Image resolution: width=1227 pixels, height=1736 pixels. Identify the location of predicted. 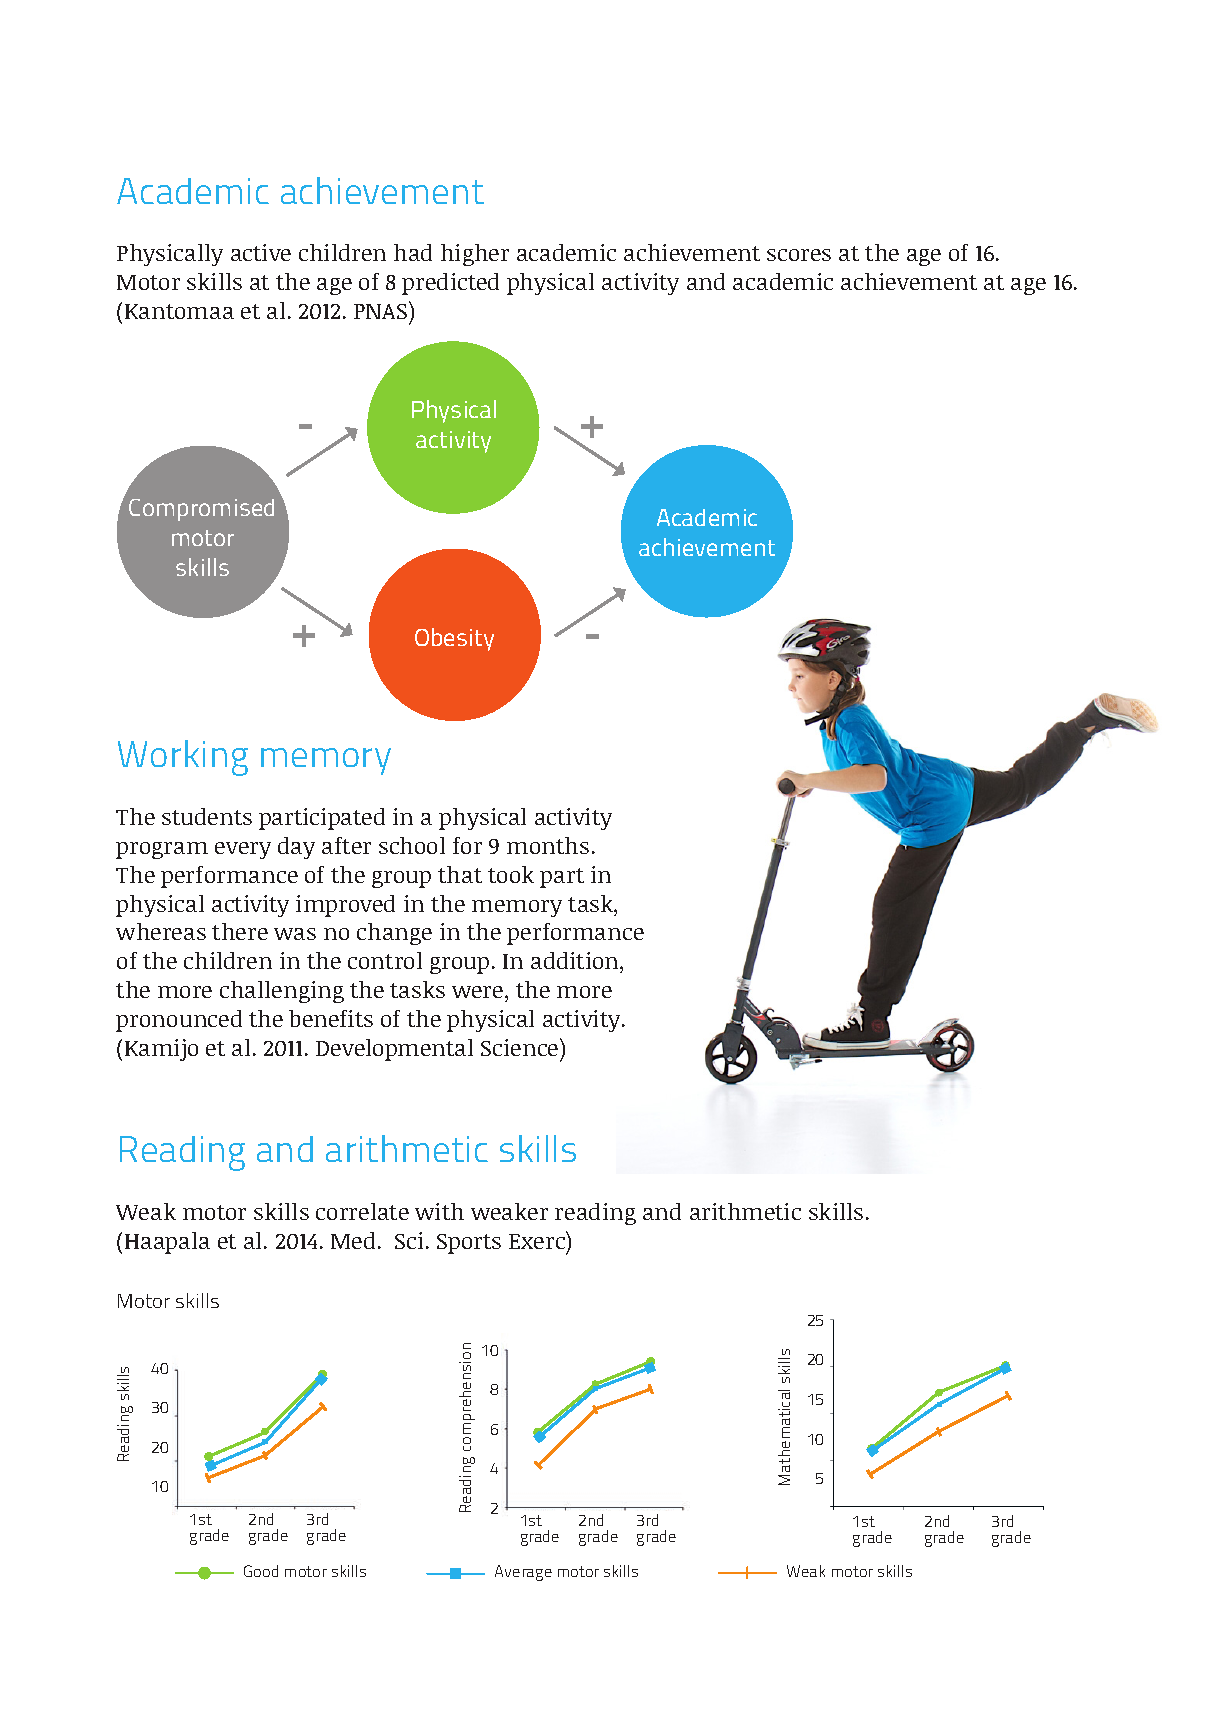
(450, 284).
